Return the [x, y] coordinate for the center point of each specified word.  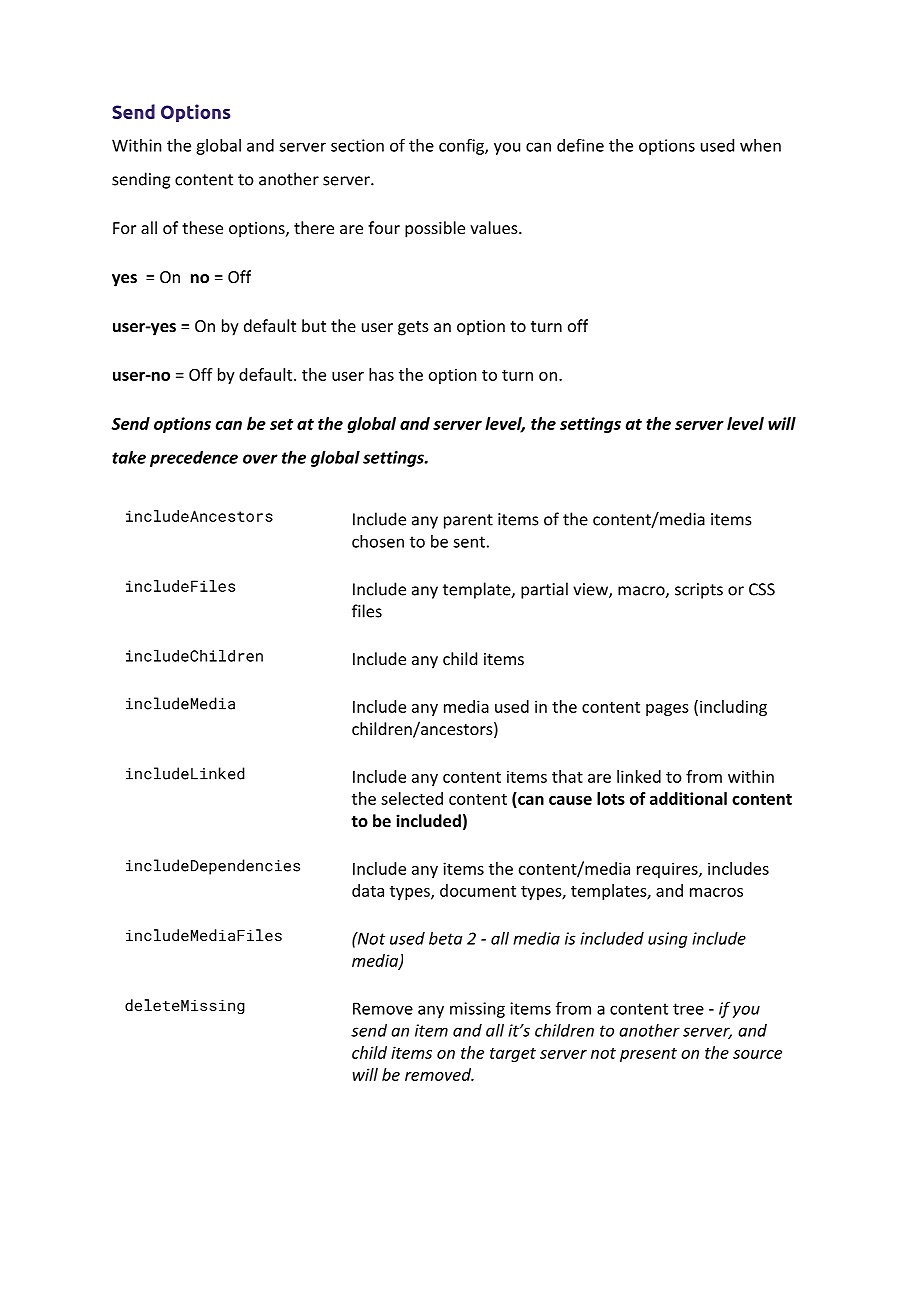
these [202, 227]
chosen [378, 541]
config [462, 146]
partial [544, 590]
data [368, 890]
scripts [699, 591]
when [760, 145]
